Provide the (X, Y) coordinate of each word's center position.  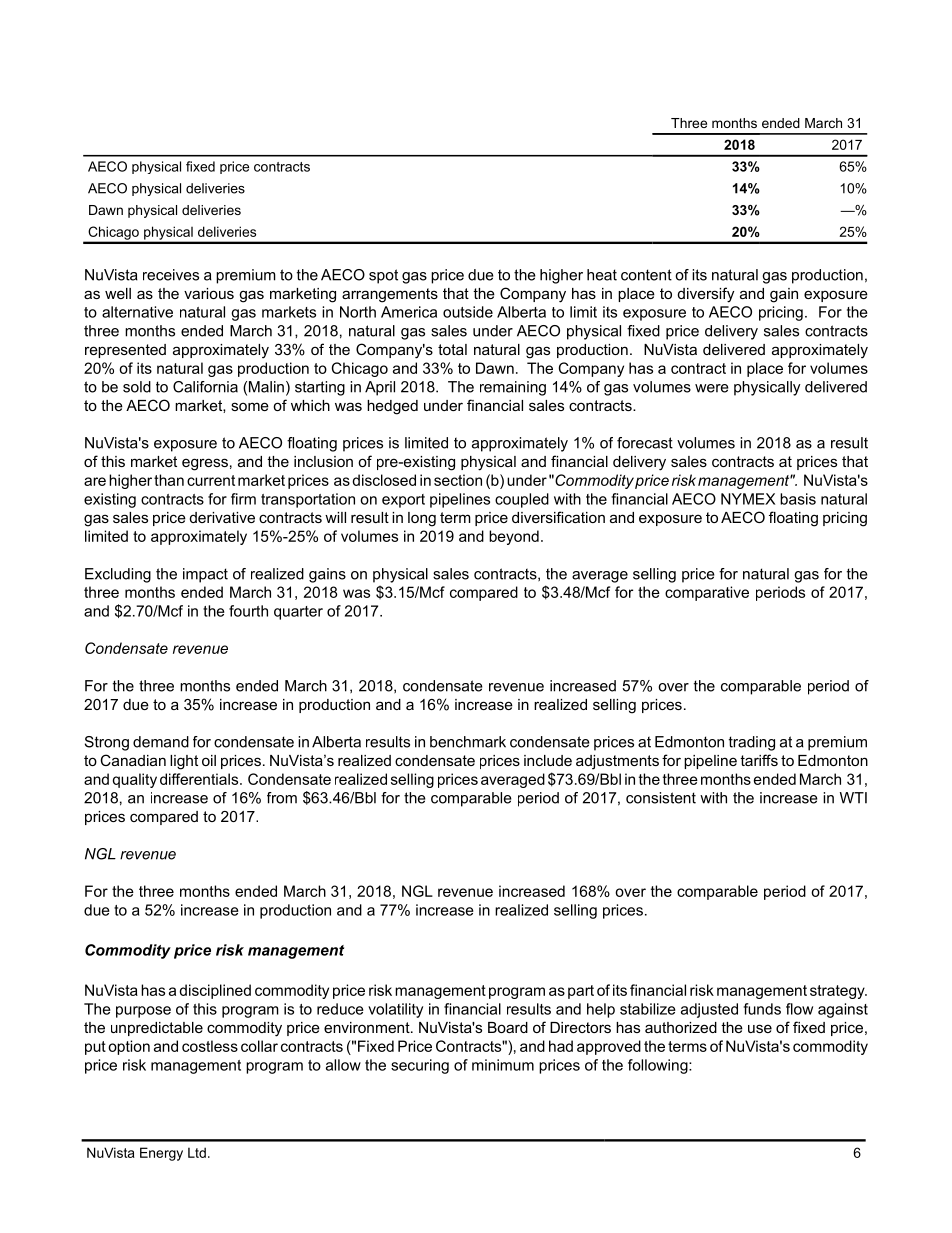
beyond (514, 537)
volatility (395, 1010)
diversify (706, 295)
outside (468, 312)
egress (205, 464)
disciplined (215, 991)
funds (762, 1009)
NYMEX (748, 499)
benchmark (468, 742)
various (209, 293)
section (458, 480)
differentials (199, 779)
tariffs (759, 760)
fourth (248, 611)
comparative (707, 593)
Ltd (197, 1152)
